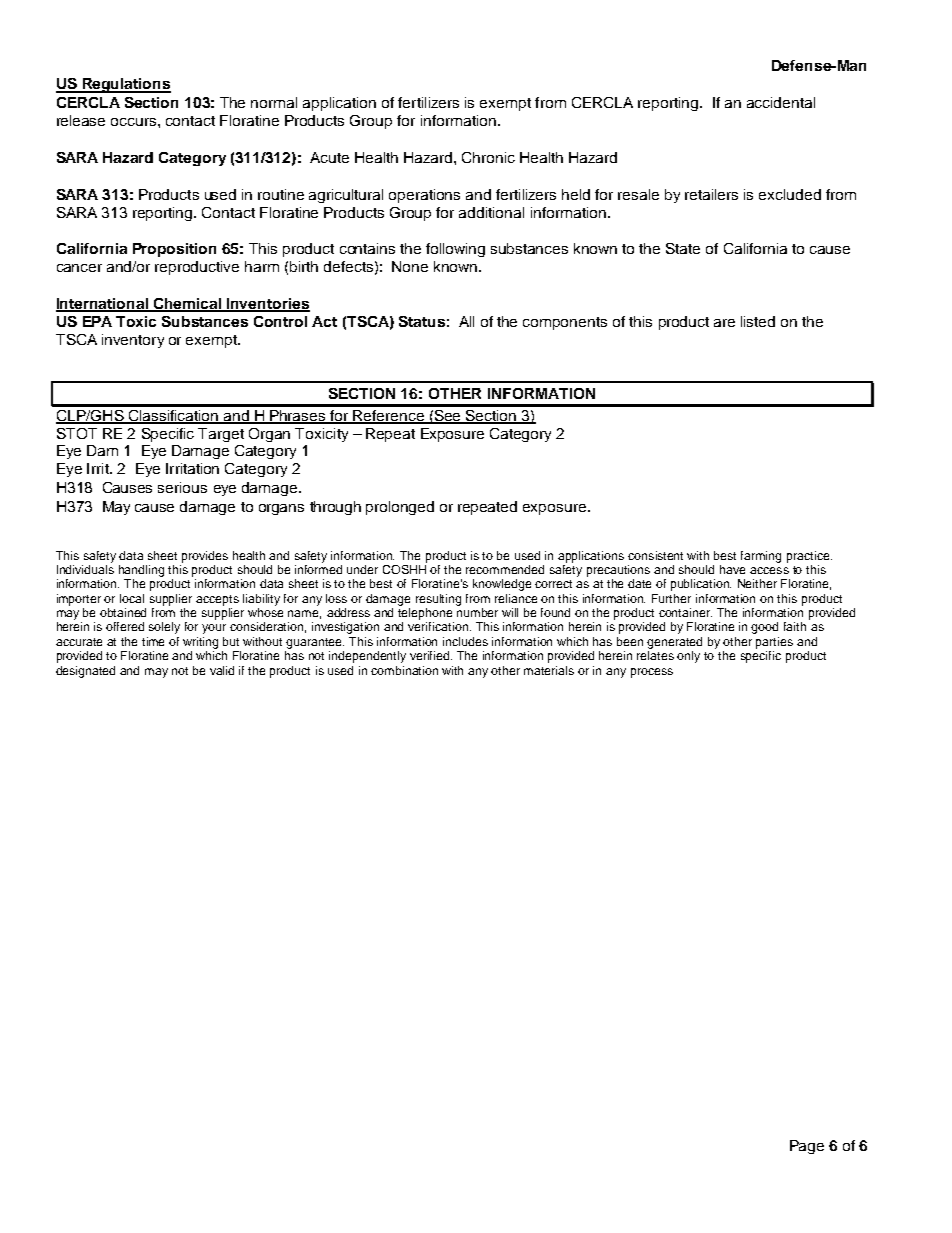 This image has width=952, height=1233. What do you see at coordinates (85, 672) in the image?
I see `designated` at bounding box center [85, 672].
